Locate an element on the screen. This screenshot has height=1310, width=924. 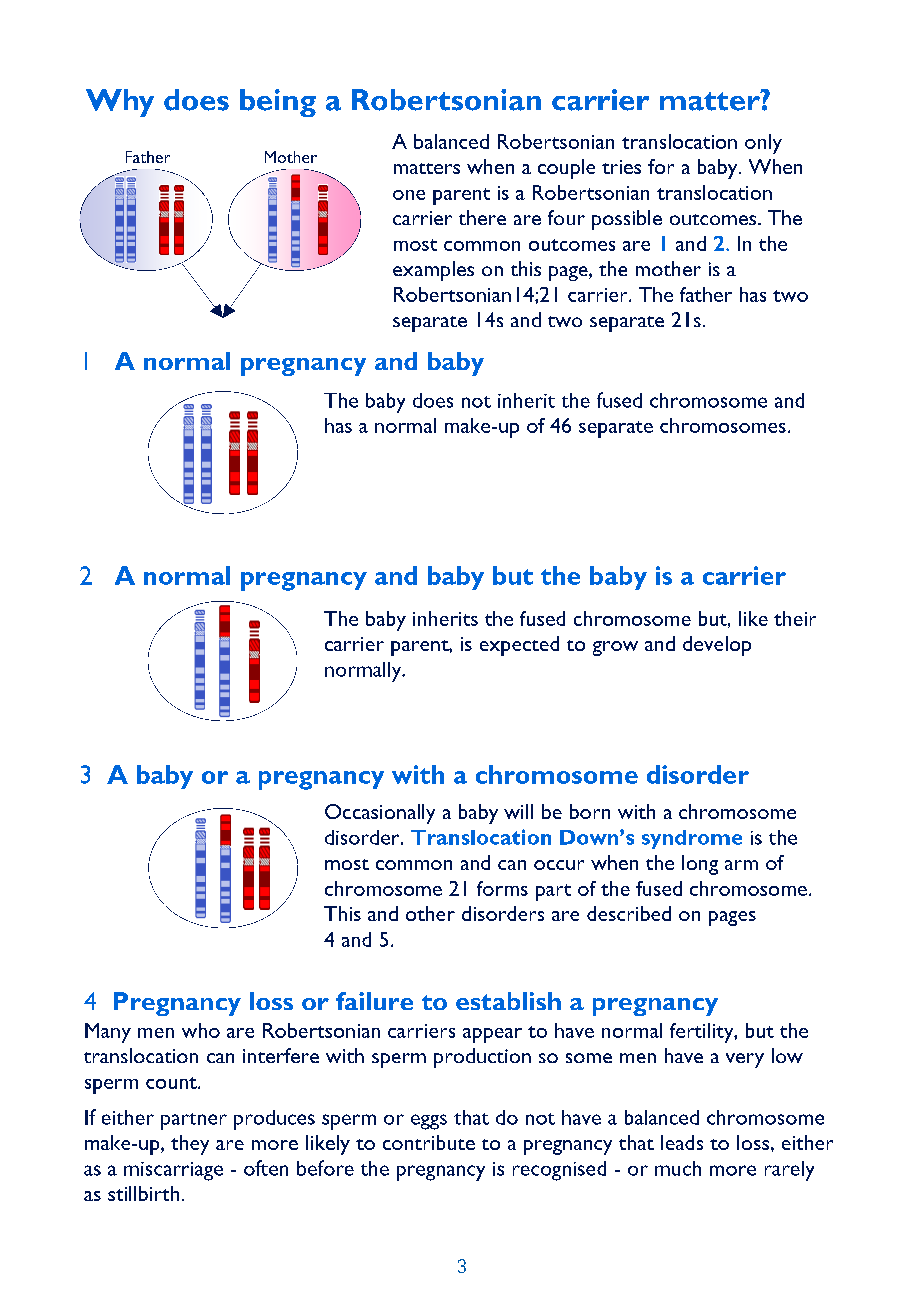
one is located at coordinates (409, 195).
